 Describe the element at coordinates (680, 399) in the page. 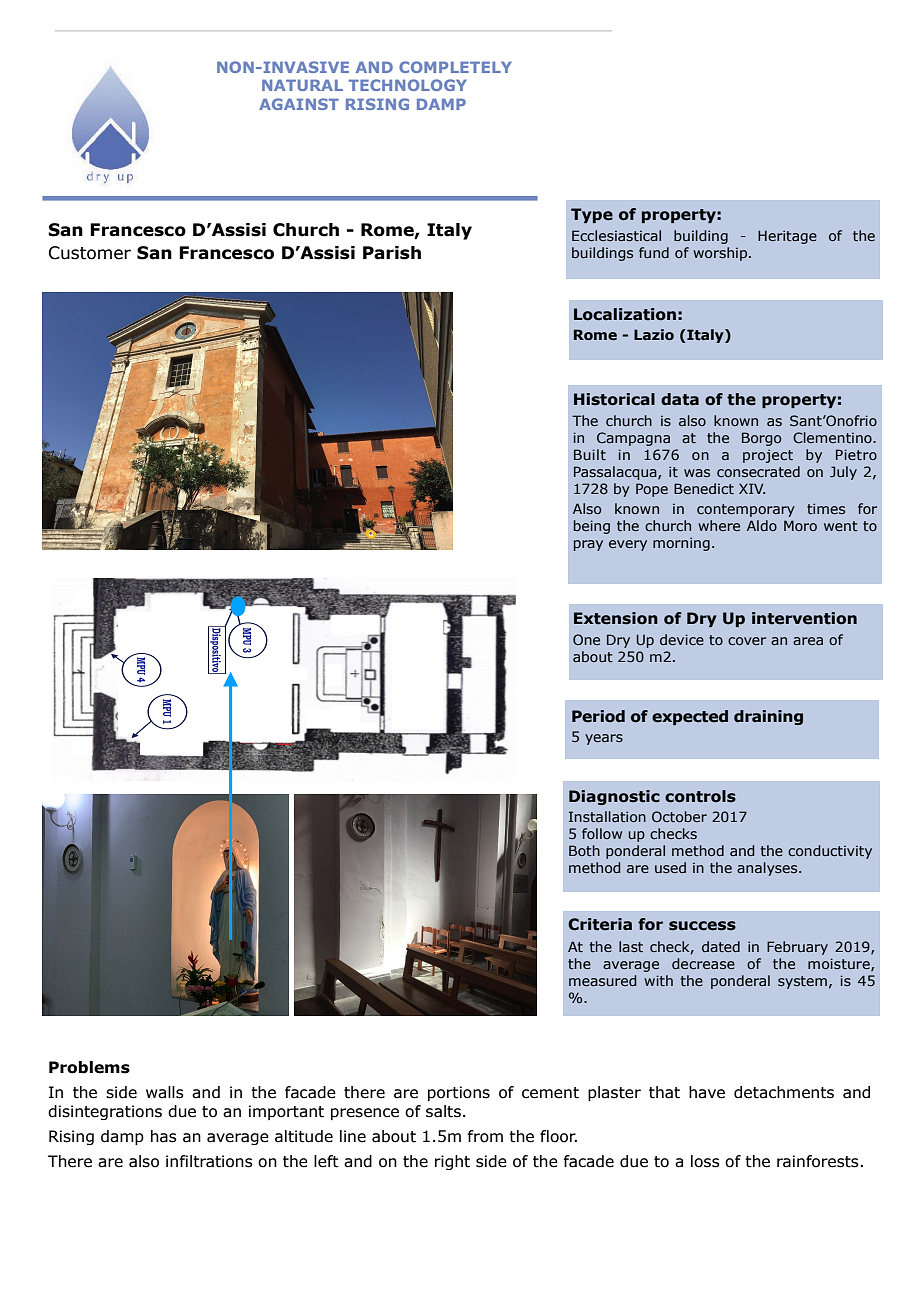

I see `data` at that location.
